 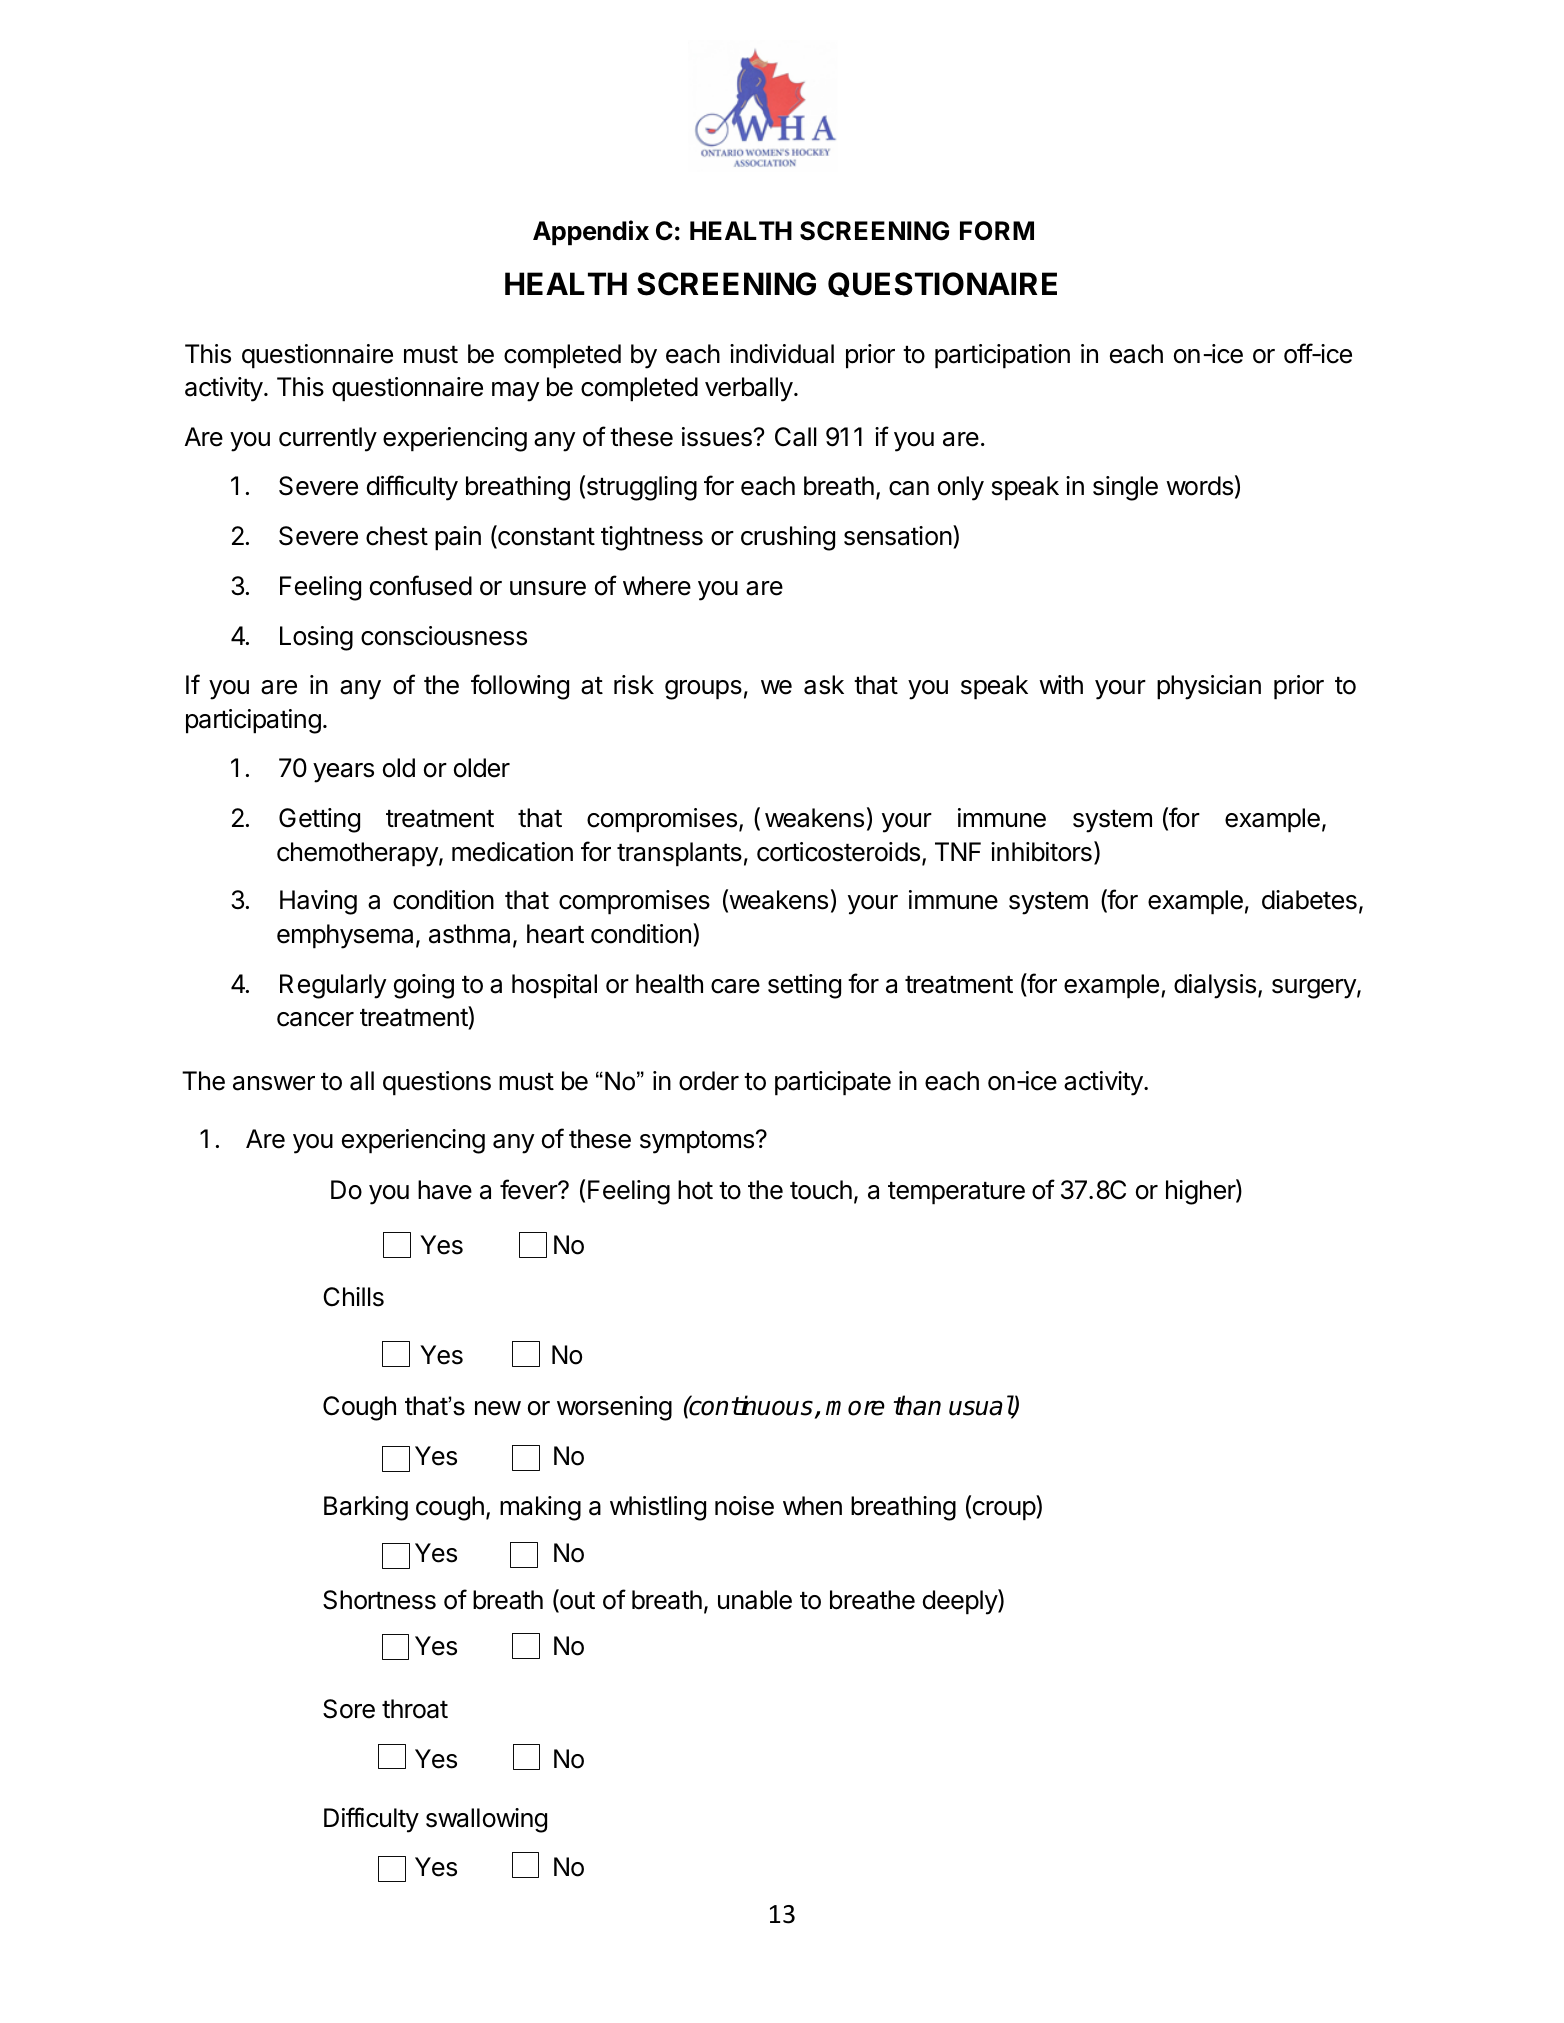 What do you see at coordinates (755, 1600) in the screenshot?
I see `unable` at bounding box center [755, 1600].
